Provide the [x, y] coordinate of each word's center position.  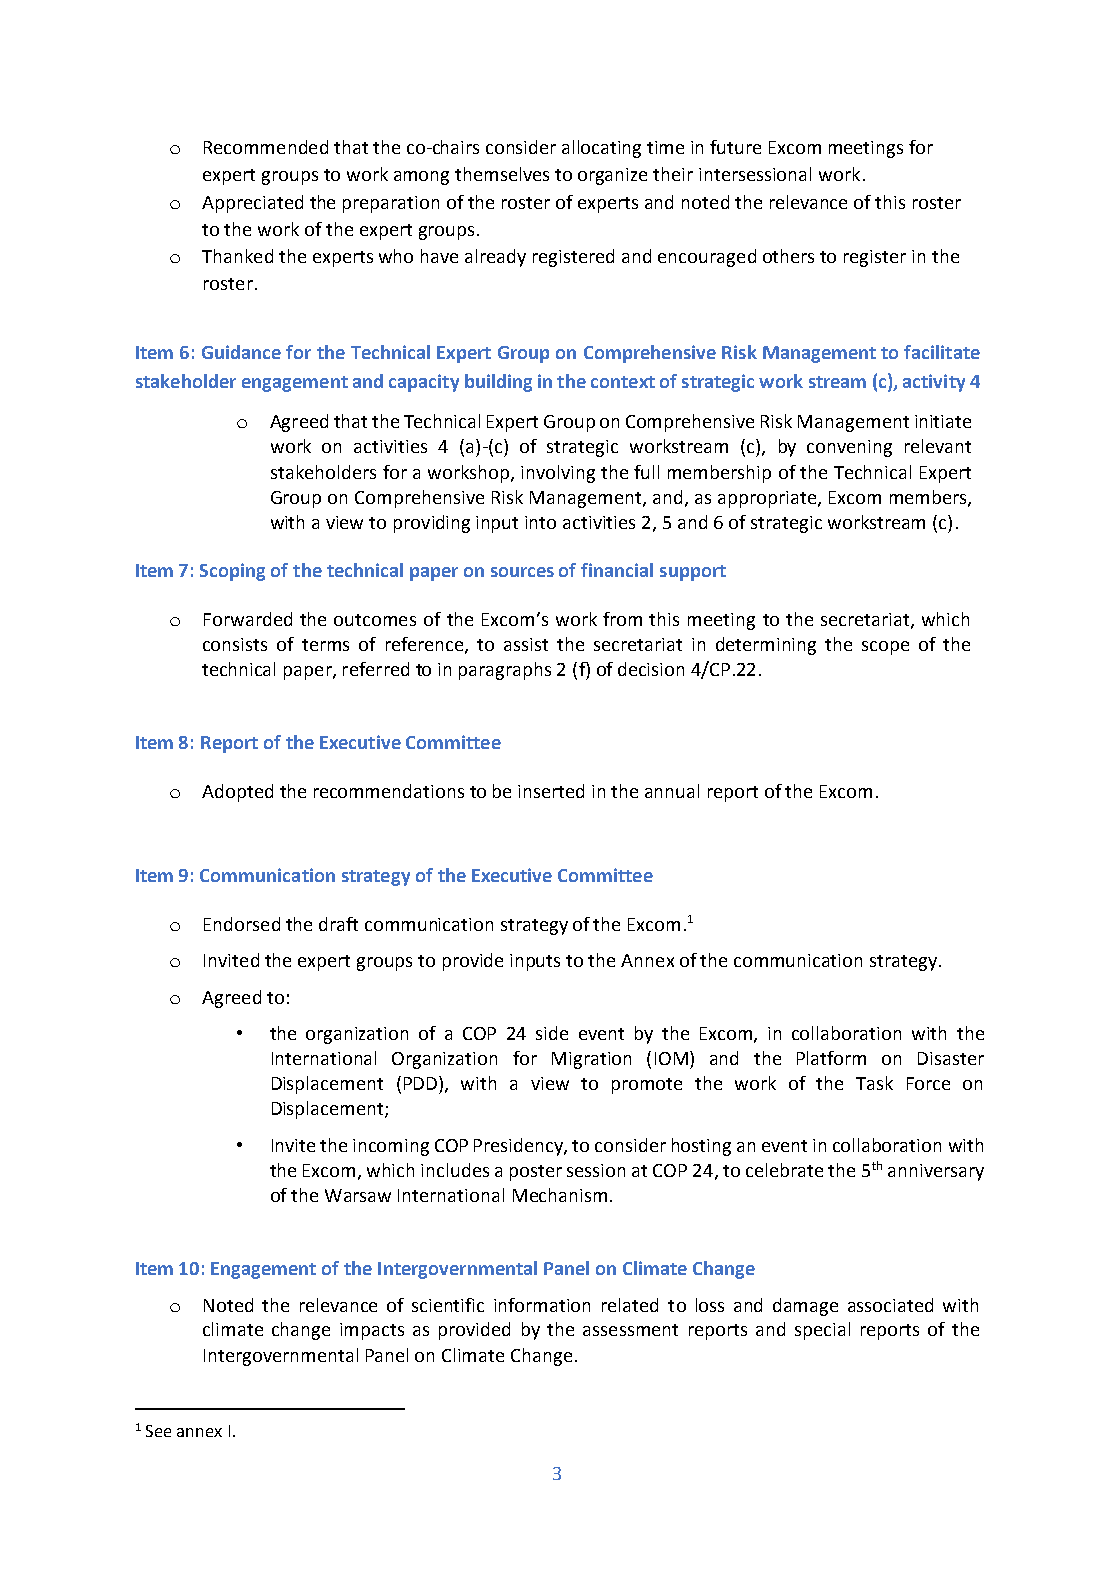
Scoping [232, 572]
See [158, 1431]
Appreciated [252, 204]
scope [885, 648]
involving [558, 474]
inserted [551, 791]
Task [874, 1083]
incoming [391, 1147]
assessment [630, 1330]
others [788, 256]
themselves [502, 174]
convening [849, 448]
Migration [591, 1060]
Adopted [237, 793]
